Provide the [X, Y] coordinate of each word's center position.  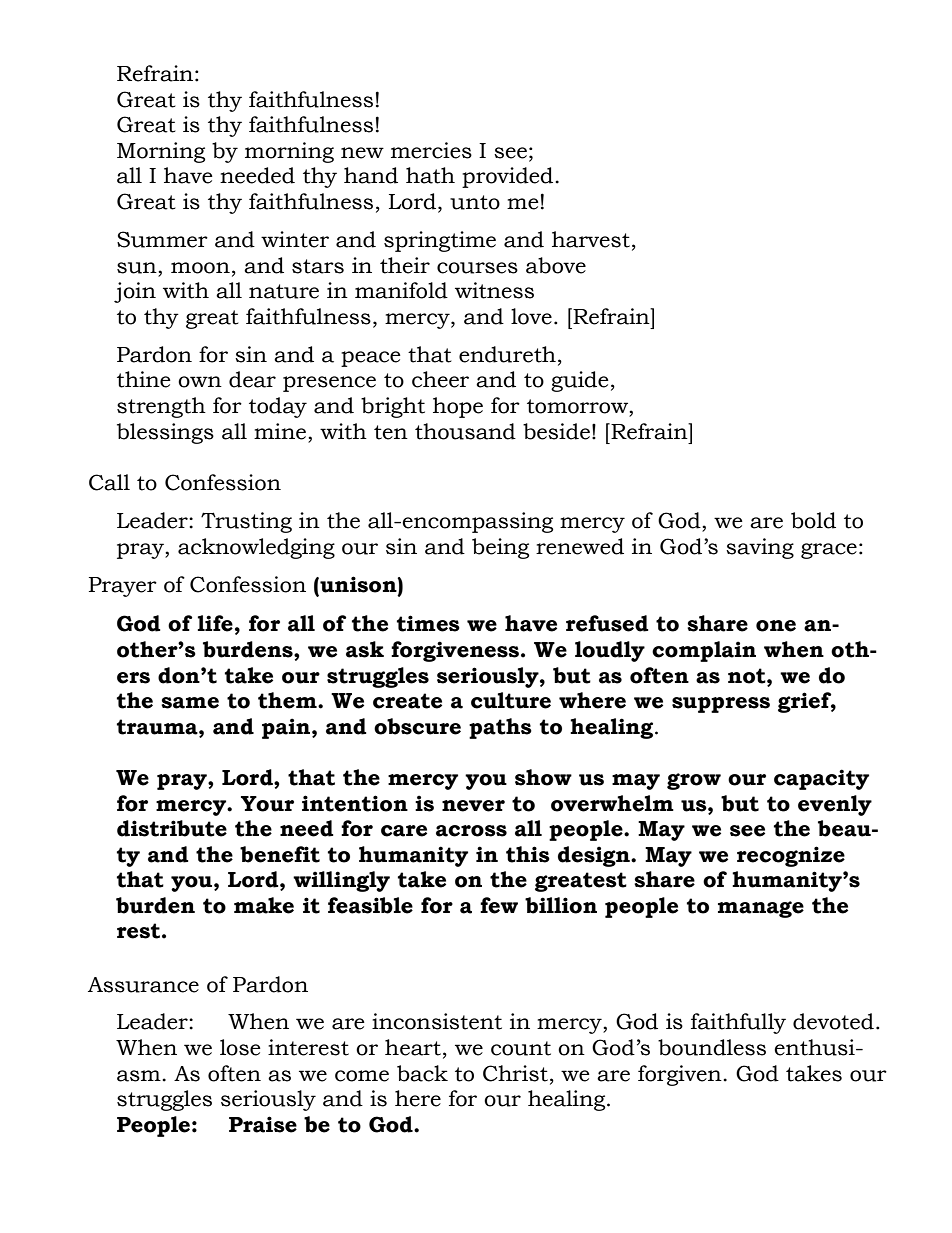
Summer [162, 239]
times [428, 623]
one [776, 626]
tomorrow [578, 406]
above [556, 265]
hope [458, 407]
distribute [172, 828]
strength [161, 407]
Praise [263, 1124]
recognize [791, 856]
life [215, 623]
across [471, 831]
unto [475, 202]
